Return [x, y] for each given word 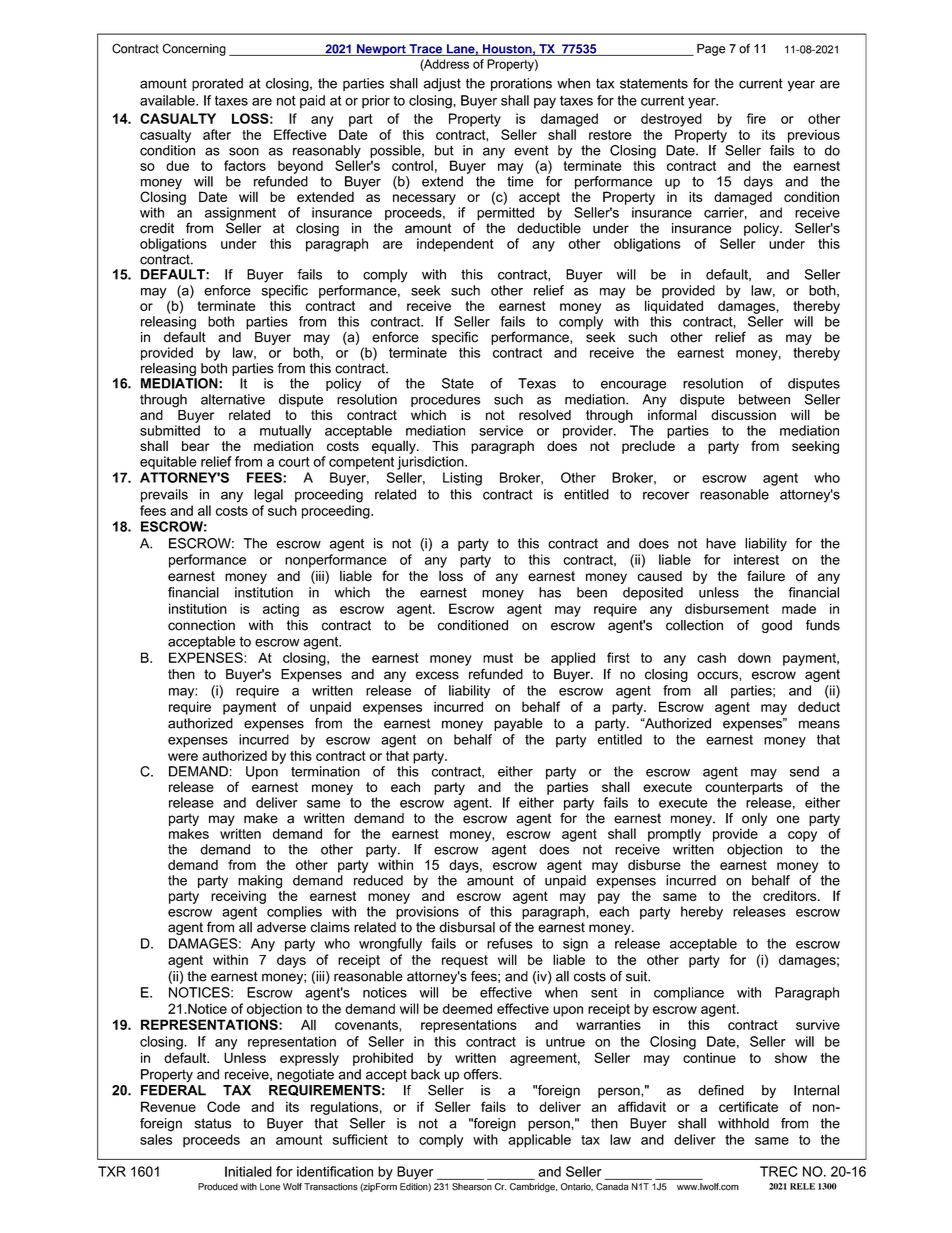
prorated [217, 84]
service [501, 430]
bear [195, 446]
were [183, 757]
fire [756, 118]
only [754, 819]
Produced [218, 1187]
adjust [442, 85]
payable [518, 724]
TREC [779, 1171]
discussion [743, 415]
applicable [539, 1141]
